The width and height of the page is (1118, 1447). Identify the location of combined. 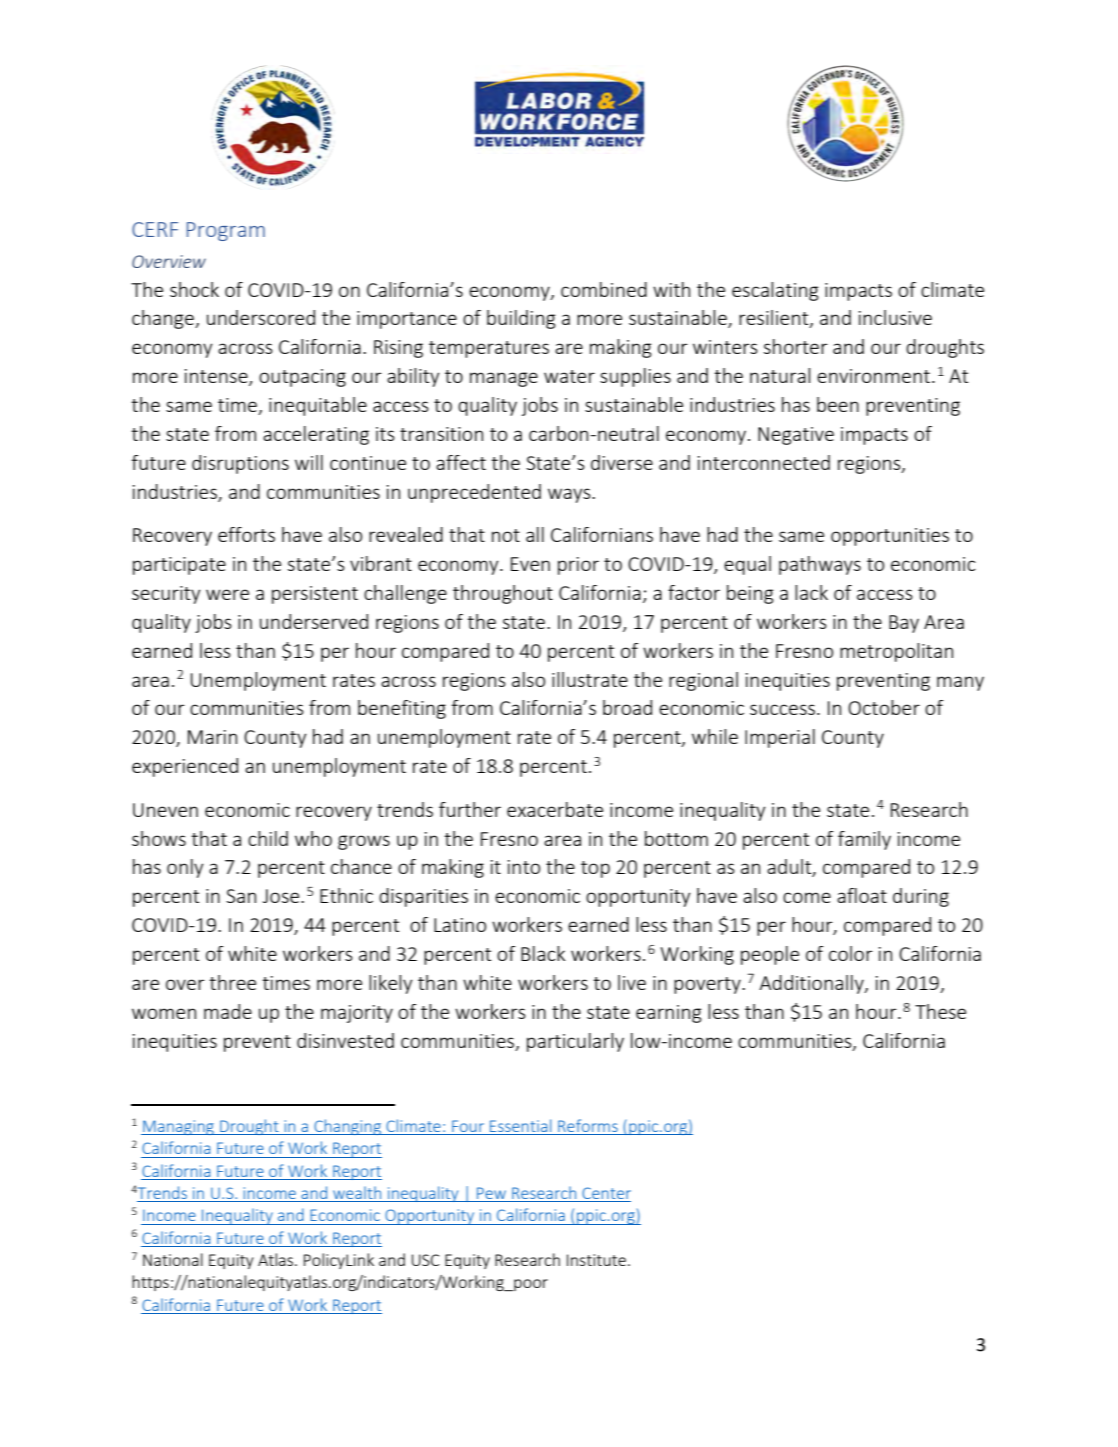
(604, 289).
